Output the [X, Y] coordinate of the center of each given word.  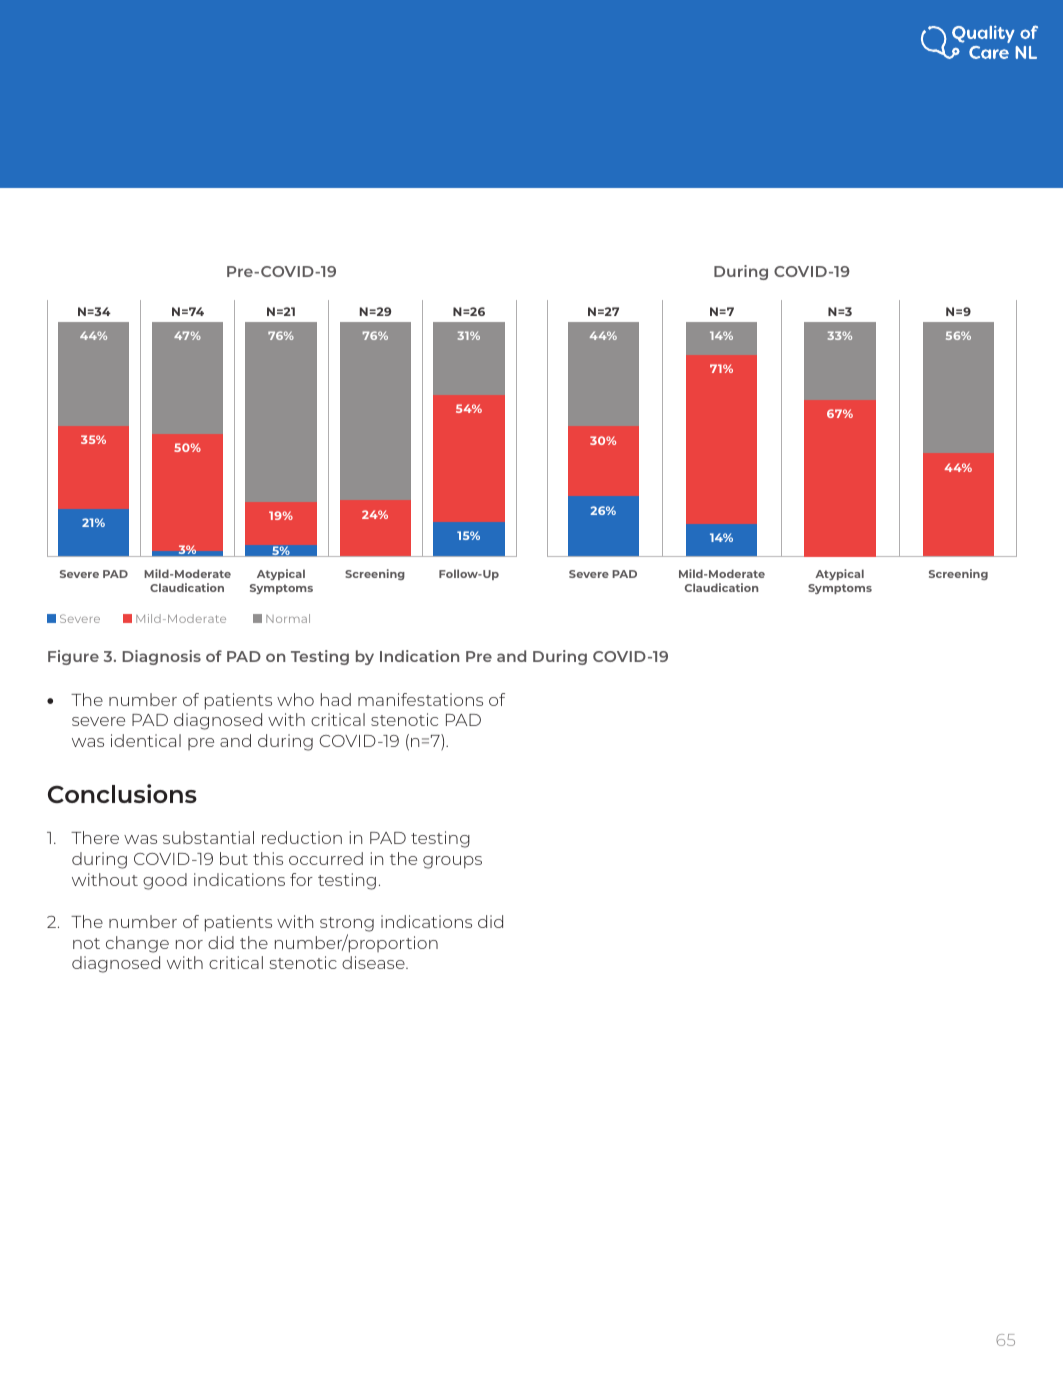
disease [374, 962]
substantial [208, 837]
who [295, 699]
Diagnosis [162, 657]
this [268, 858]
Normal [288, 618]
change [137, 944]
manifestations [420, 699]
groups [452, 862]
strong [347, 924]
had [336, 699]
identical [146, 740]
